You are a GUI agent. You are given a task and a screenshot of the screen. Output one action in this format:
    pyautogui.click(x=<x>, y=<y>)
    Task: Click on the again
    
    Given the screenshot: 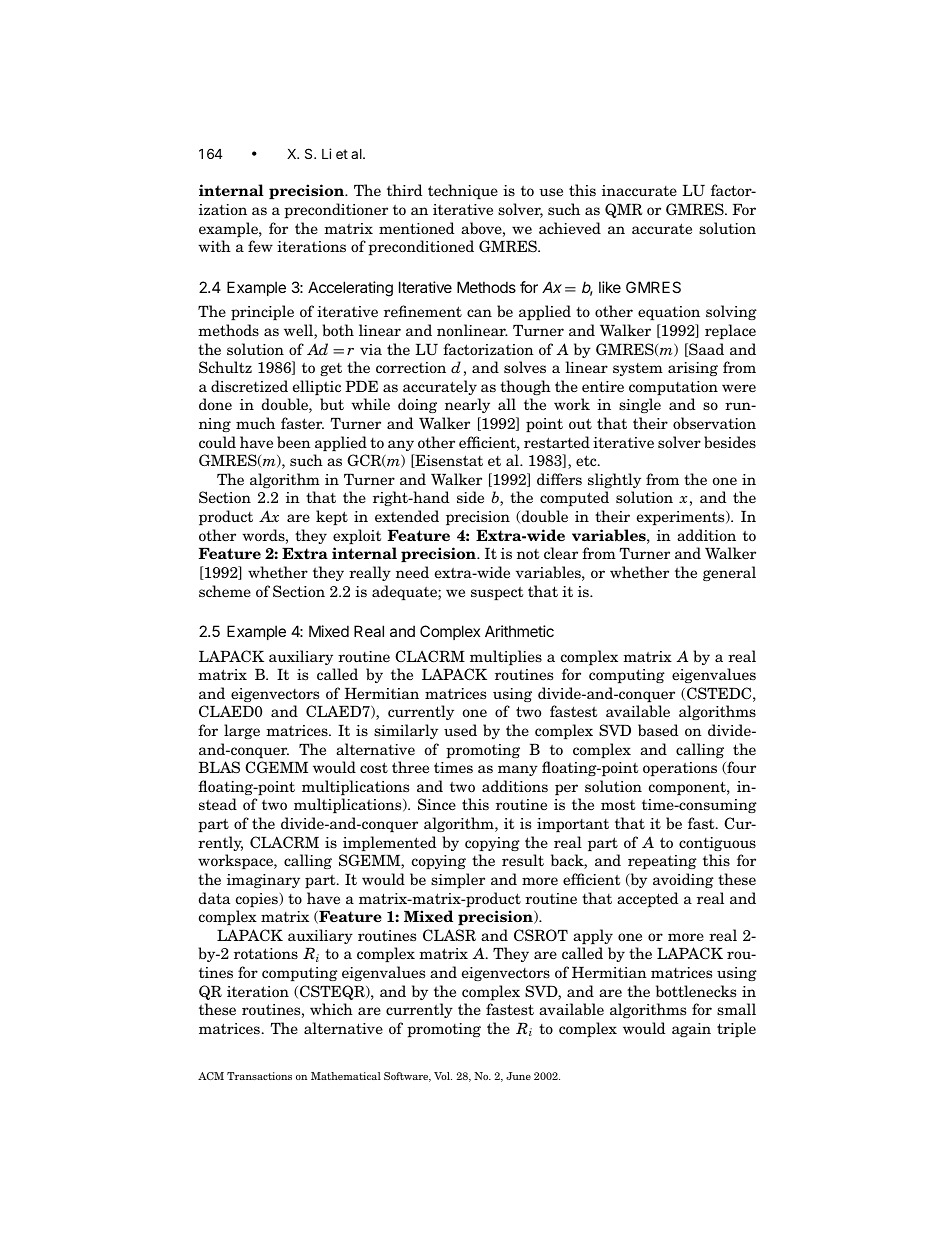 What is the action you would take?
    pyautogui.click(x=691, y=1030)
